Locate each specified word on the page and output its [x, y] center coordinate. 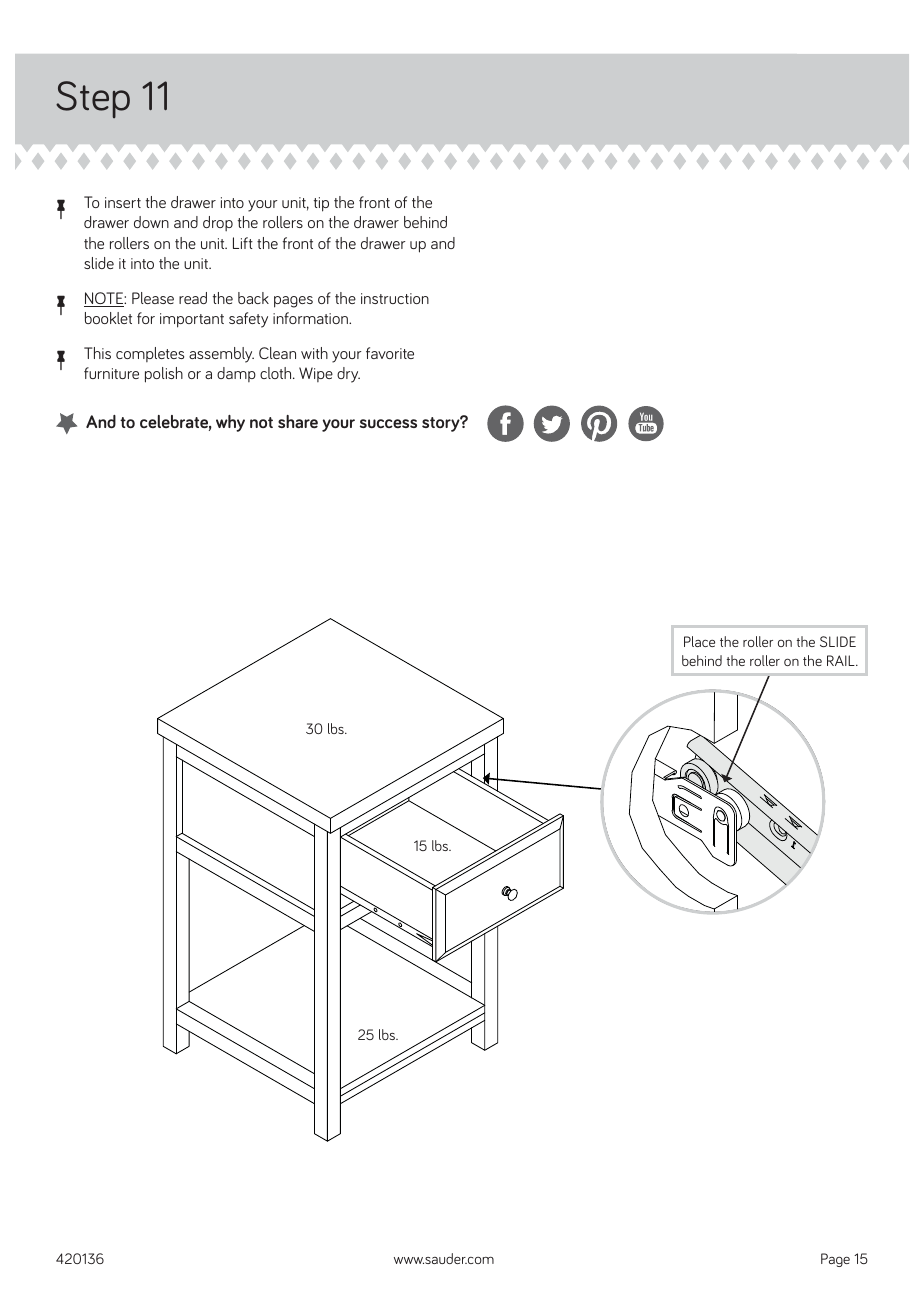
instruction [395, 298]
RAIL [842, 660]
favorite [390, 353]
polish [164, 375]
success [388, 423]
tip [321, 204]
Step [93, 99]
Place [699, 641]
